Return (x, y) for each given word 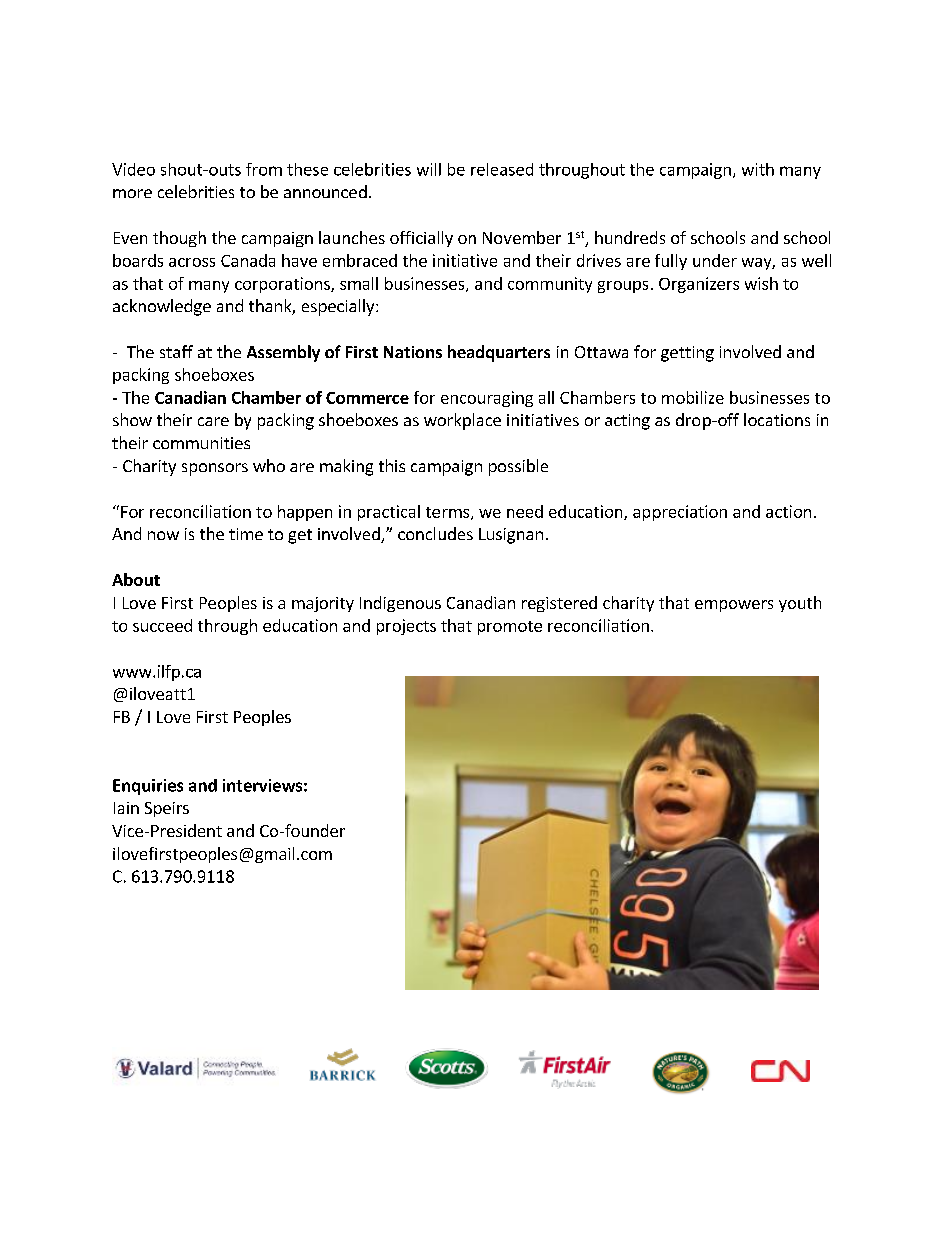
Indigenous (400, 604)
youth (800, 604)
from (264, 169)
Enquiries (148, 787)
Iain (126, 808)
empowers (734, 606)
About (136, 579)
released (502, 169)
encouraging (487, 399)
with (758, 169)
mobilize (693, 397)
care (213, 421)
